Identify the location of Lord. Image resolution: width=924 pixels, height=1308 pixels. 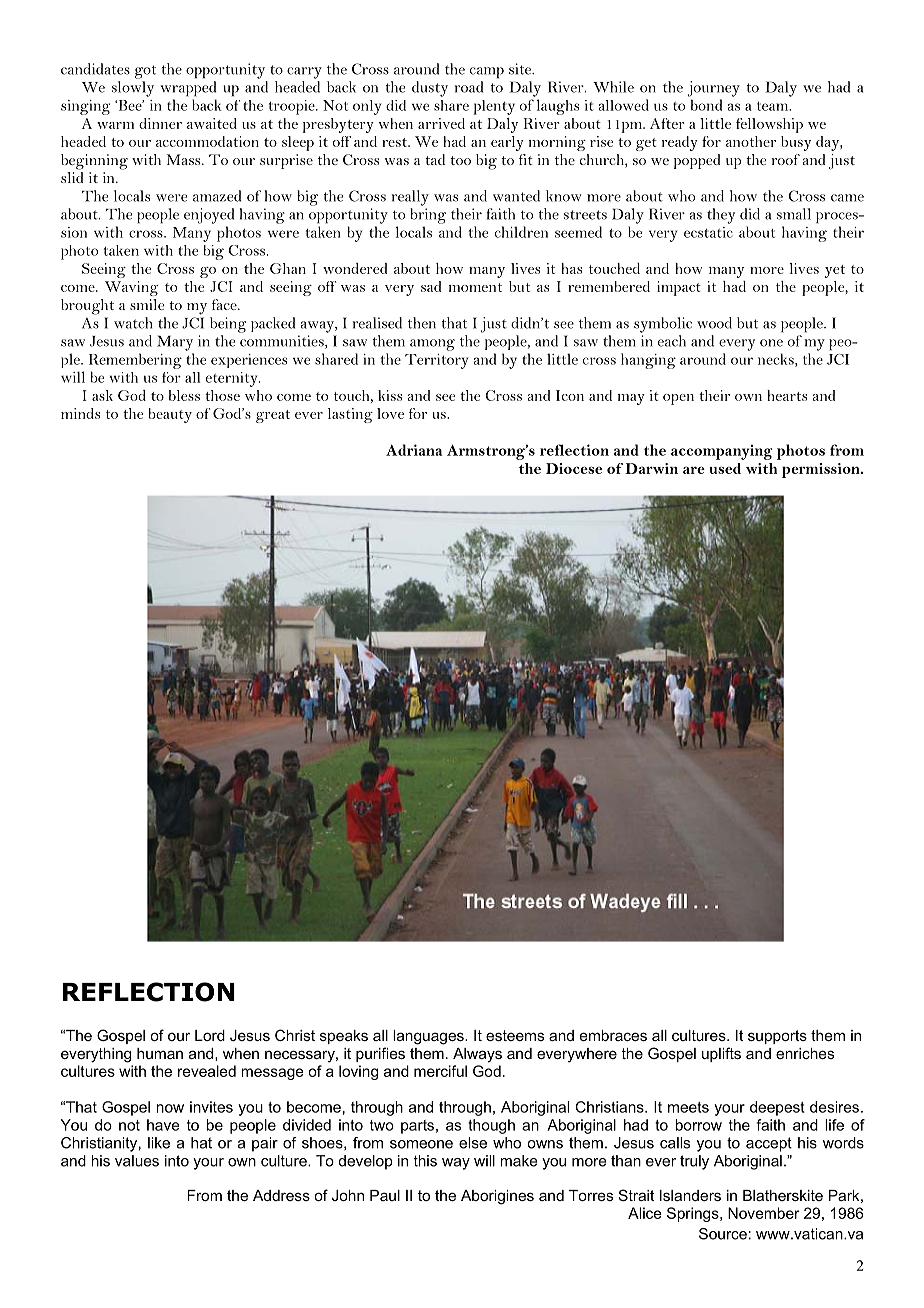
(210, 1035).
